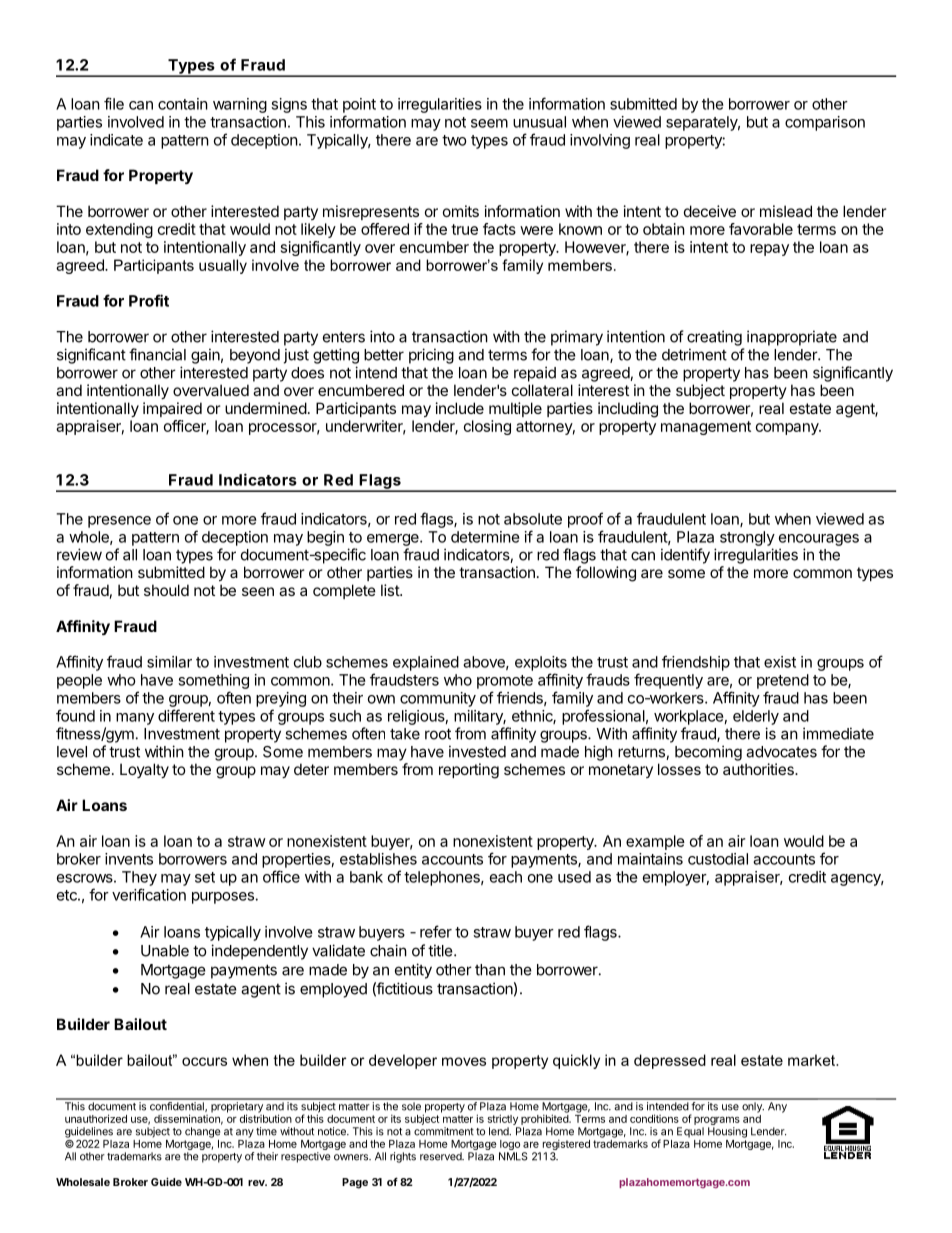 This document has width=952, height=1233. Describe the element at coordinates (149, 894) in the document. I see `verification` at that location.
